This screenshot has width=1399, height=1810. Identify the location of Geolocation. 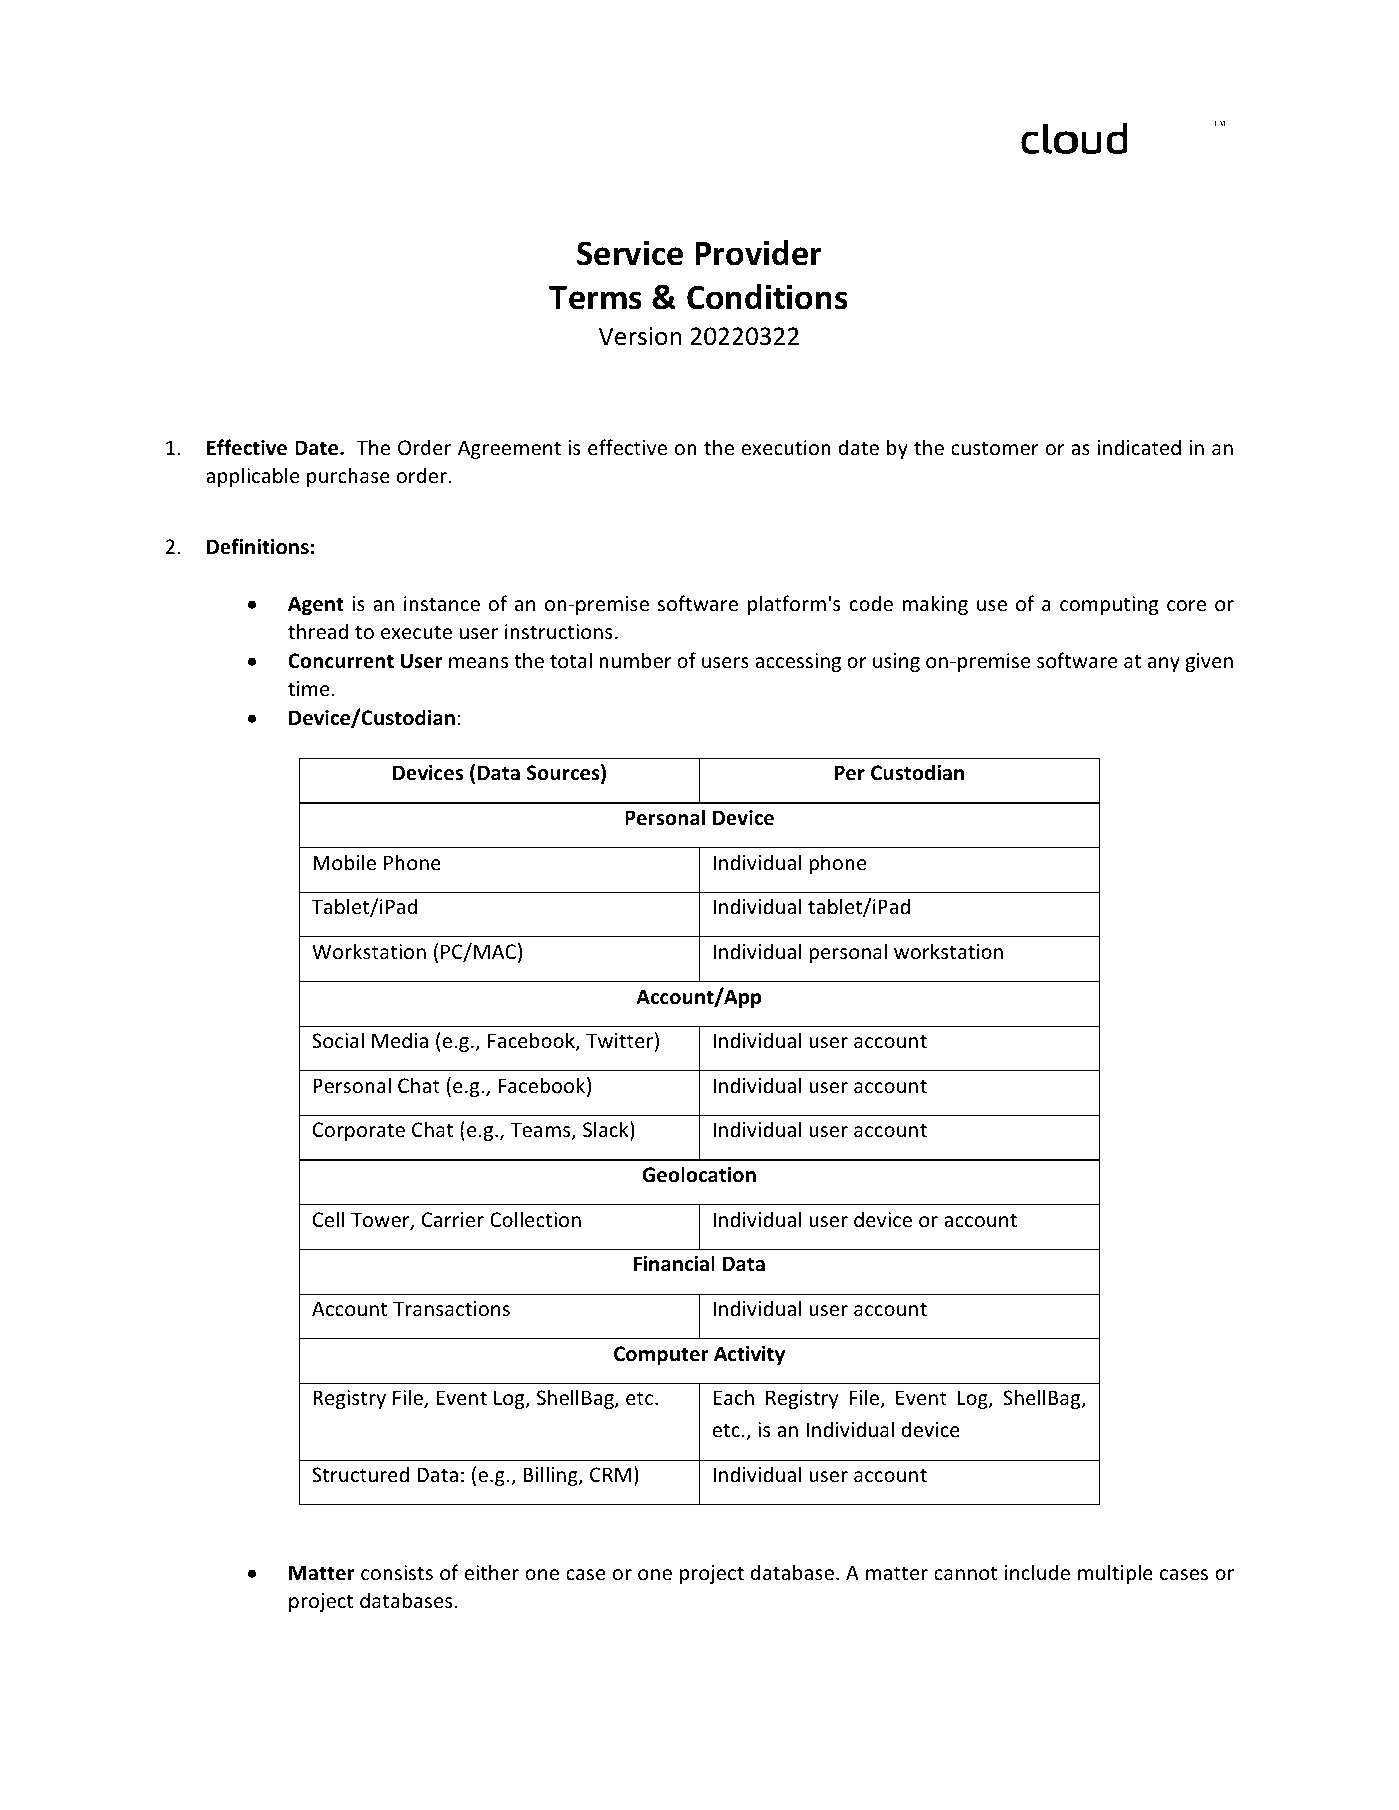
(699, 1174).
